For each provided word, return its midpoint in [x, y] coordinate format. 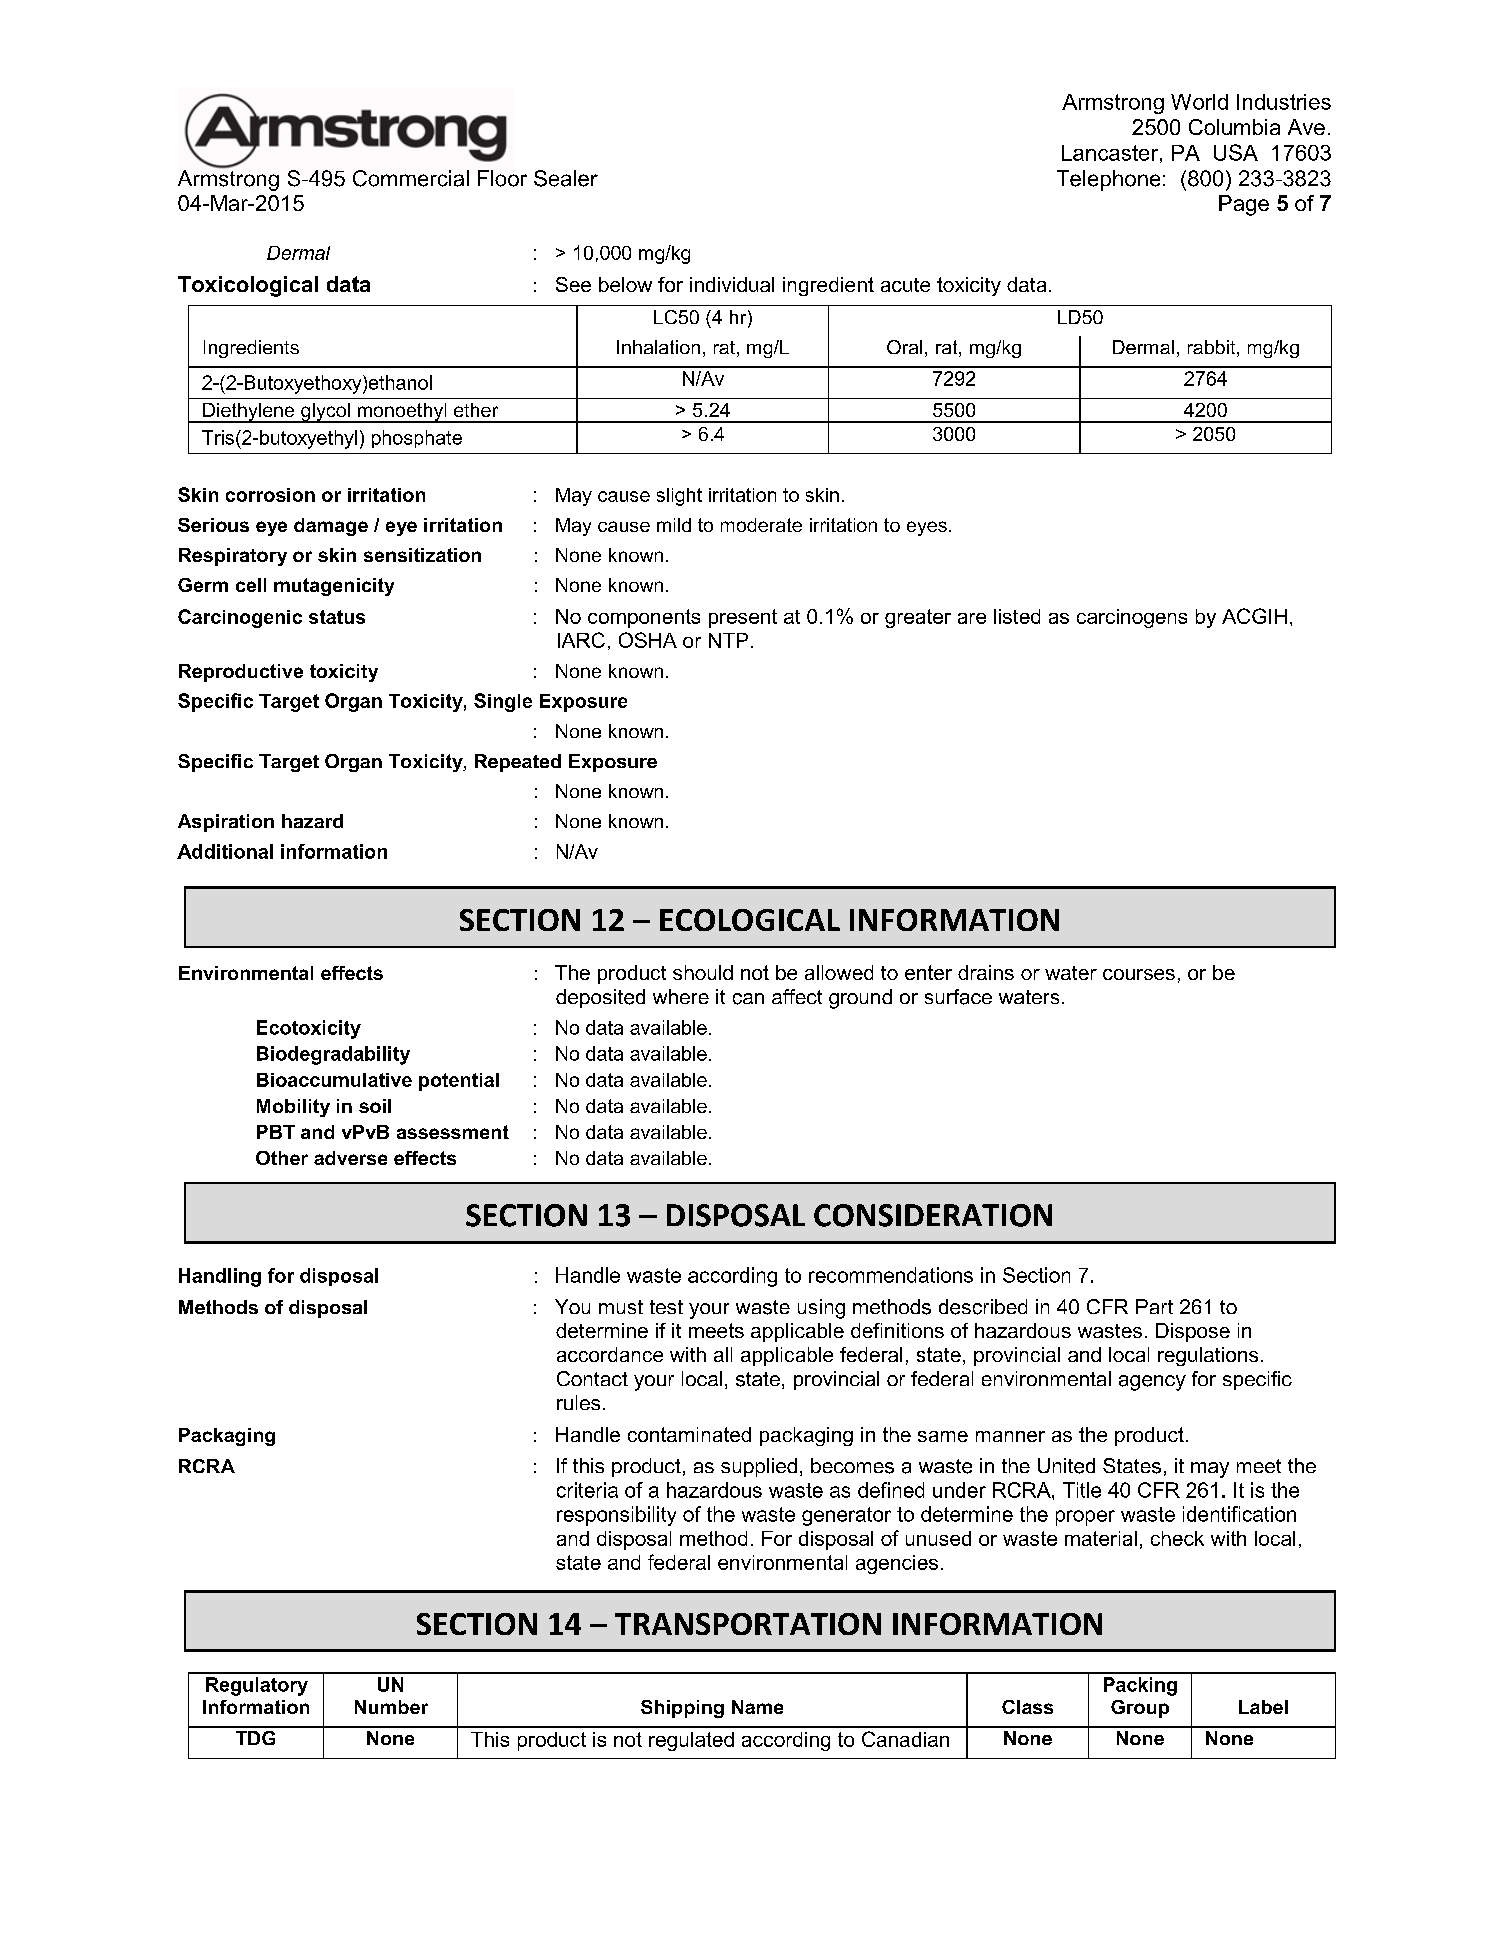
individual [732, 284]
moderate [761, 525]
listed [1017, 616]
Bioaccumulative [334, 1080]
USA [1236, 152]
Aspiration [226, 823]
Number [391, 1707]
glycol [325, 413]
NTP [728, 640]
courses [1139, 974]
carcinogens [1132, 618]
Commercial [411, 178]
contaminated [689, 1434]
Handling [220, 1277]
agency [1152, 1383]
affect [797, 996]
